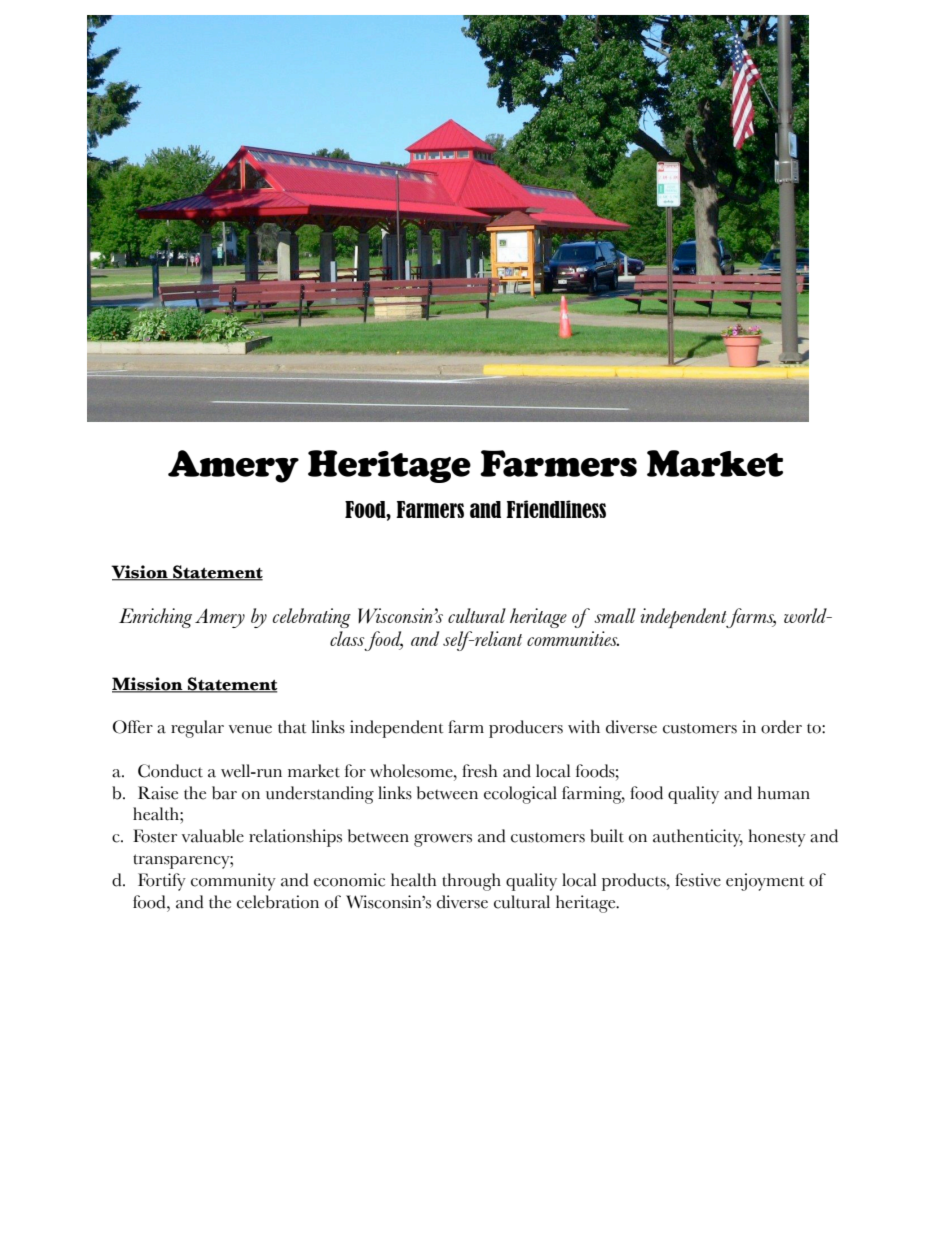  Describe the element at coordinates (526, 729) in the image. I see `producers` at that location.
